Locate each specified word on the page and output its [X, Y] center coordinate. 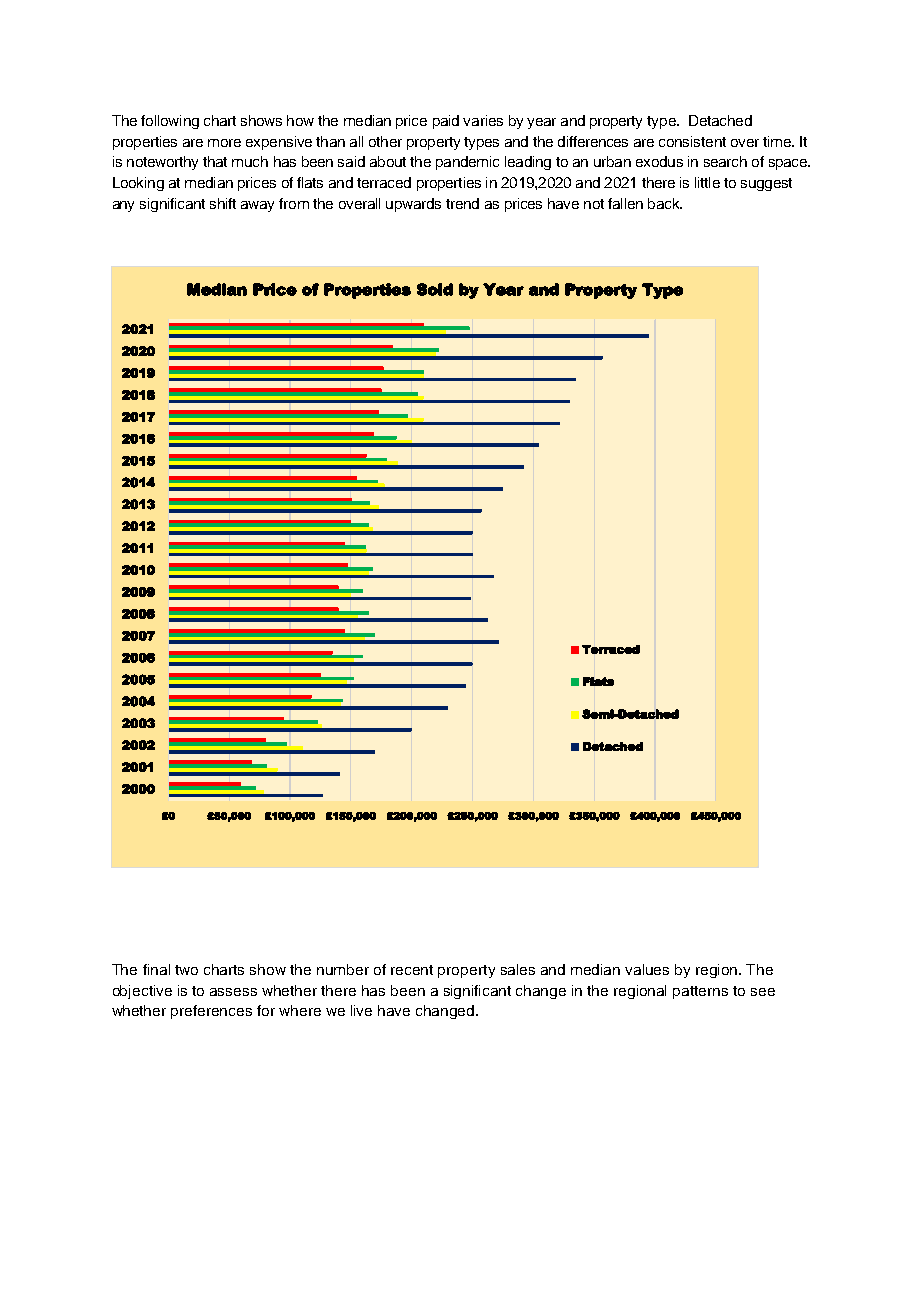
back [665, 203]
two [186, 970]
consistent [692, 141]
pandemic [467, 163]
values [647, 969]
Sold [435, 289]
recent [412, 970]
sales [518, 969]
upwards [413, 205]
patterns [700, 992]
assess [233, 992]
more [224, 143]
